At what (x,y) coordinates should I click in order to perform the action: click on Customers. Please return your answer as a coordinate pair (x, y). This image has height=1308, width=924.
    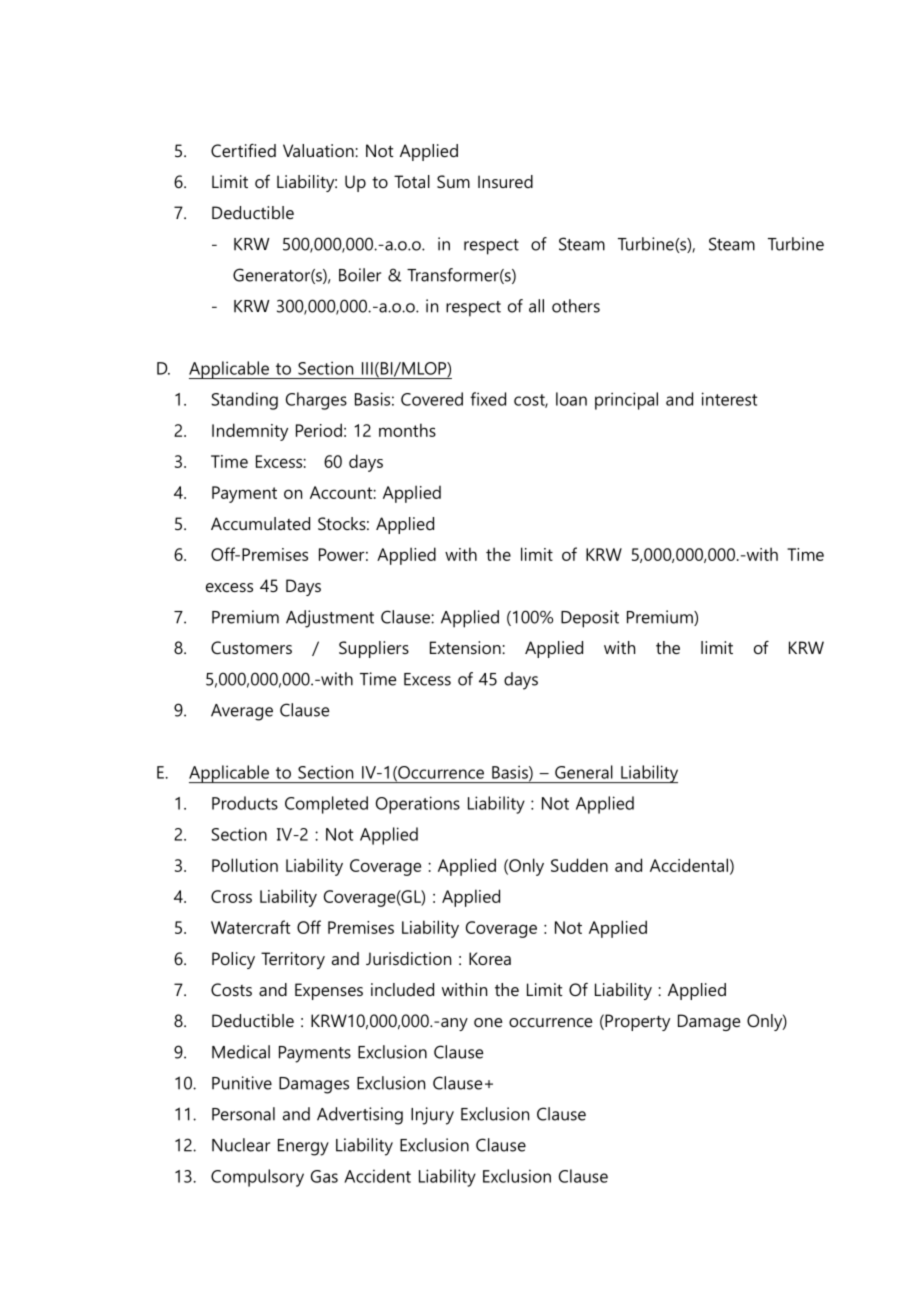
    Looking at the image, I should click on (251, 647).
